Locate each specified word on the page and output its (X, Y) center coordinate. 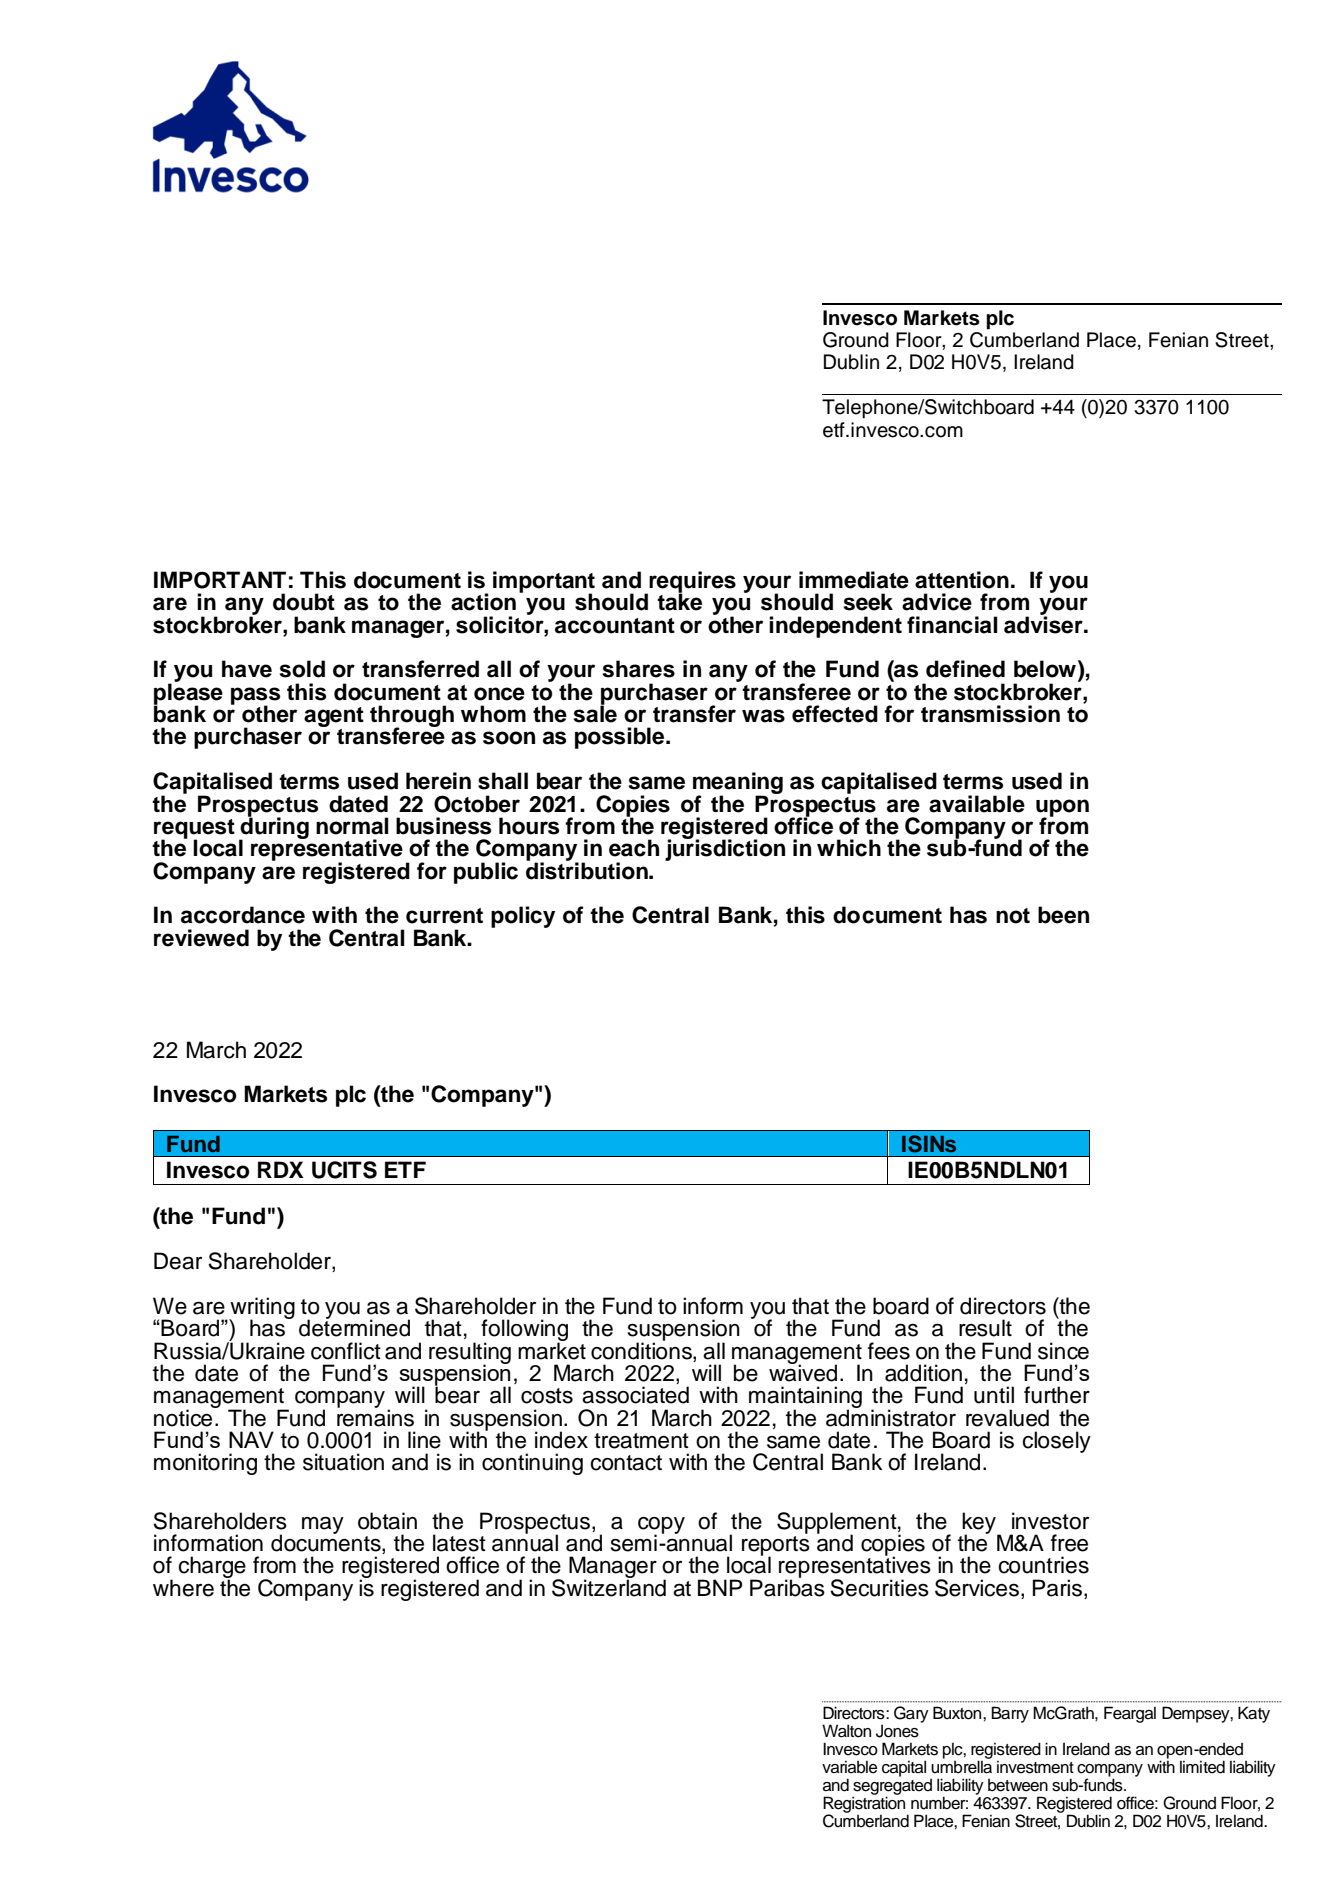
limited (1202, 1767)
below (1045, 669)
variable (849, 1767)
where (183, 1588)
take (679, 601)
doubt (304, 602)
